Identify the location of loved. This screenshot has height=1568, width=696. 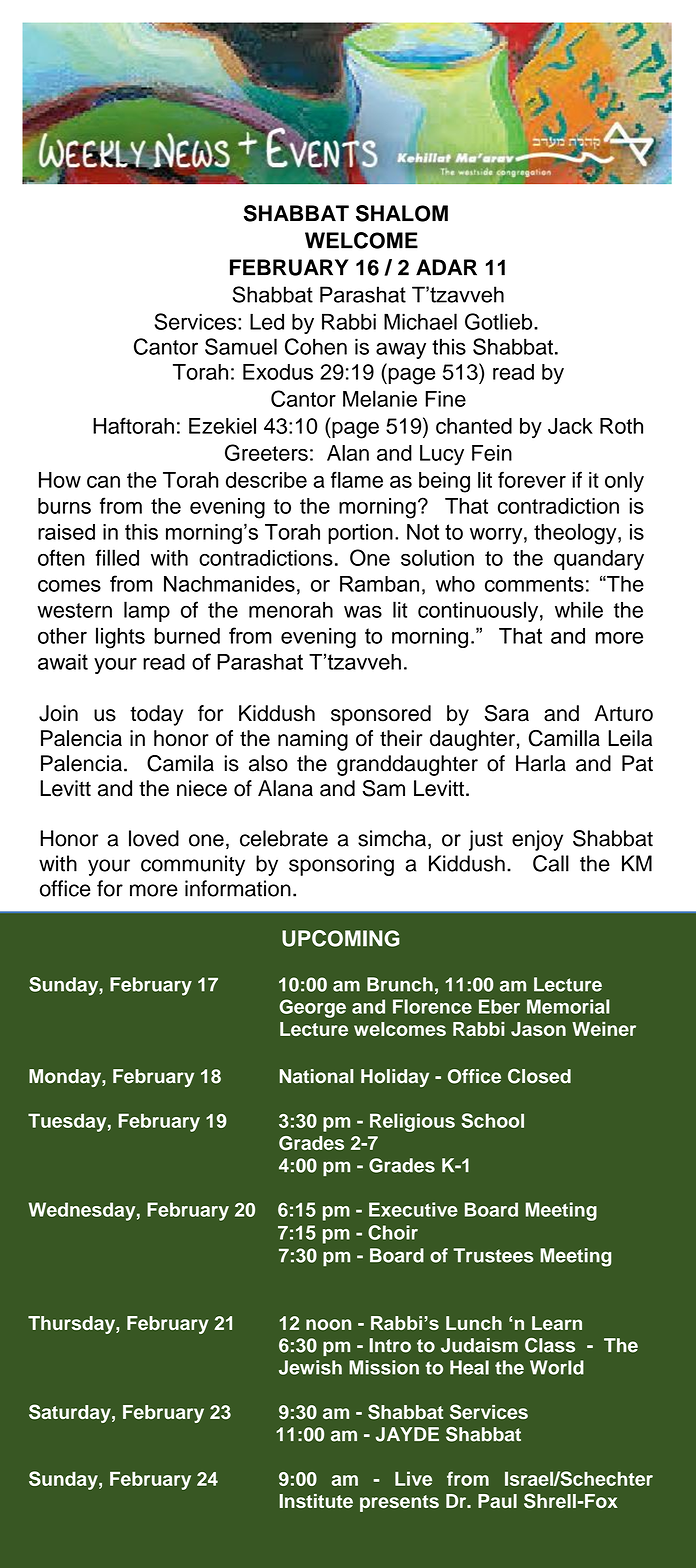
(154, 838).
